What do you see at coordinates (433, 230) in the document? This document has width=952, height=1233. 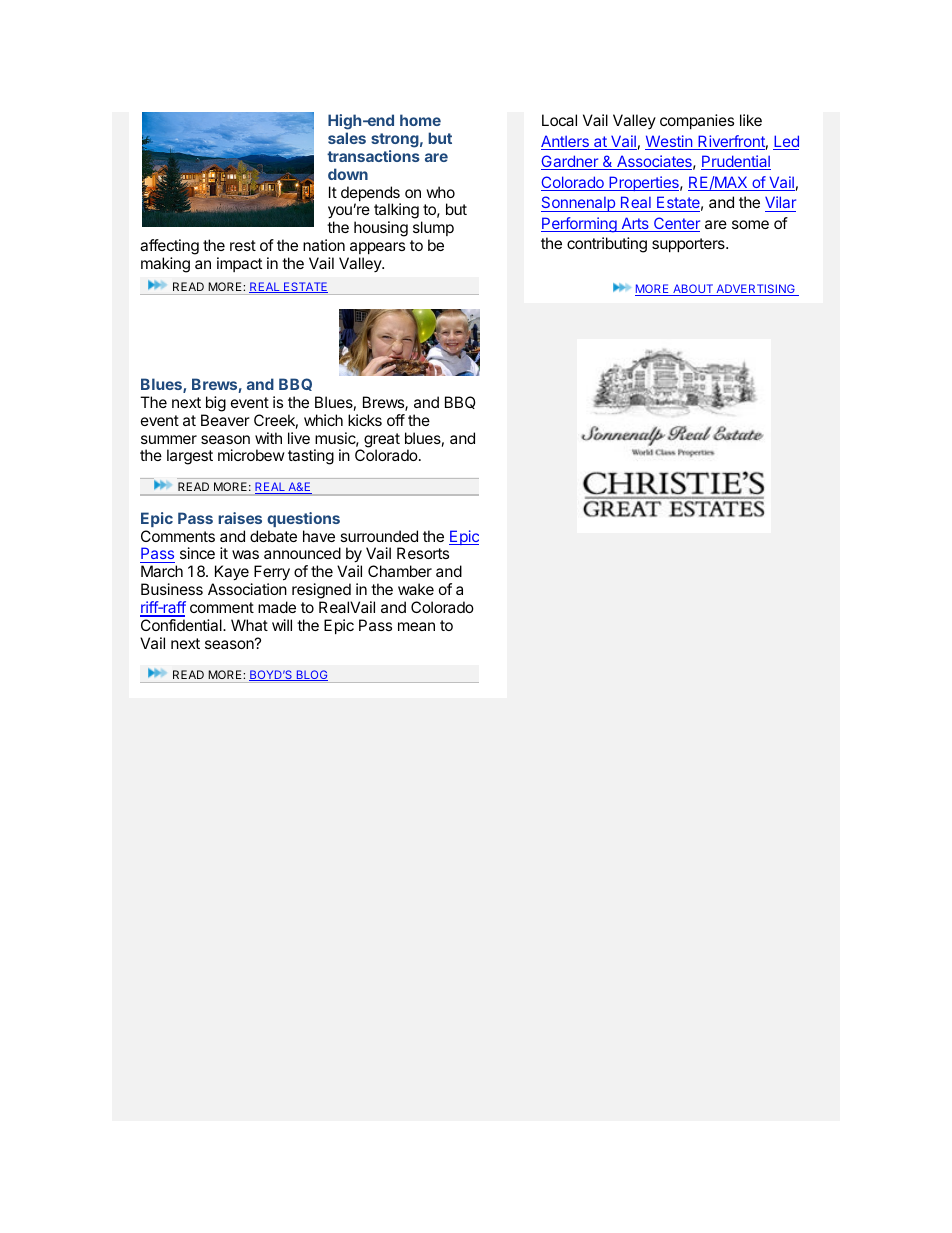 I see `slump` at bounding box center [433, 230].
